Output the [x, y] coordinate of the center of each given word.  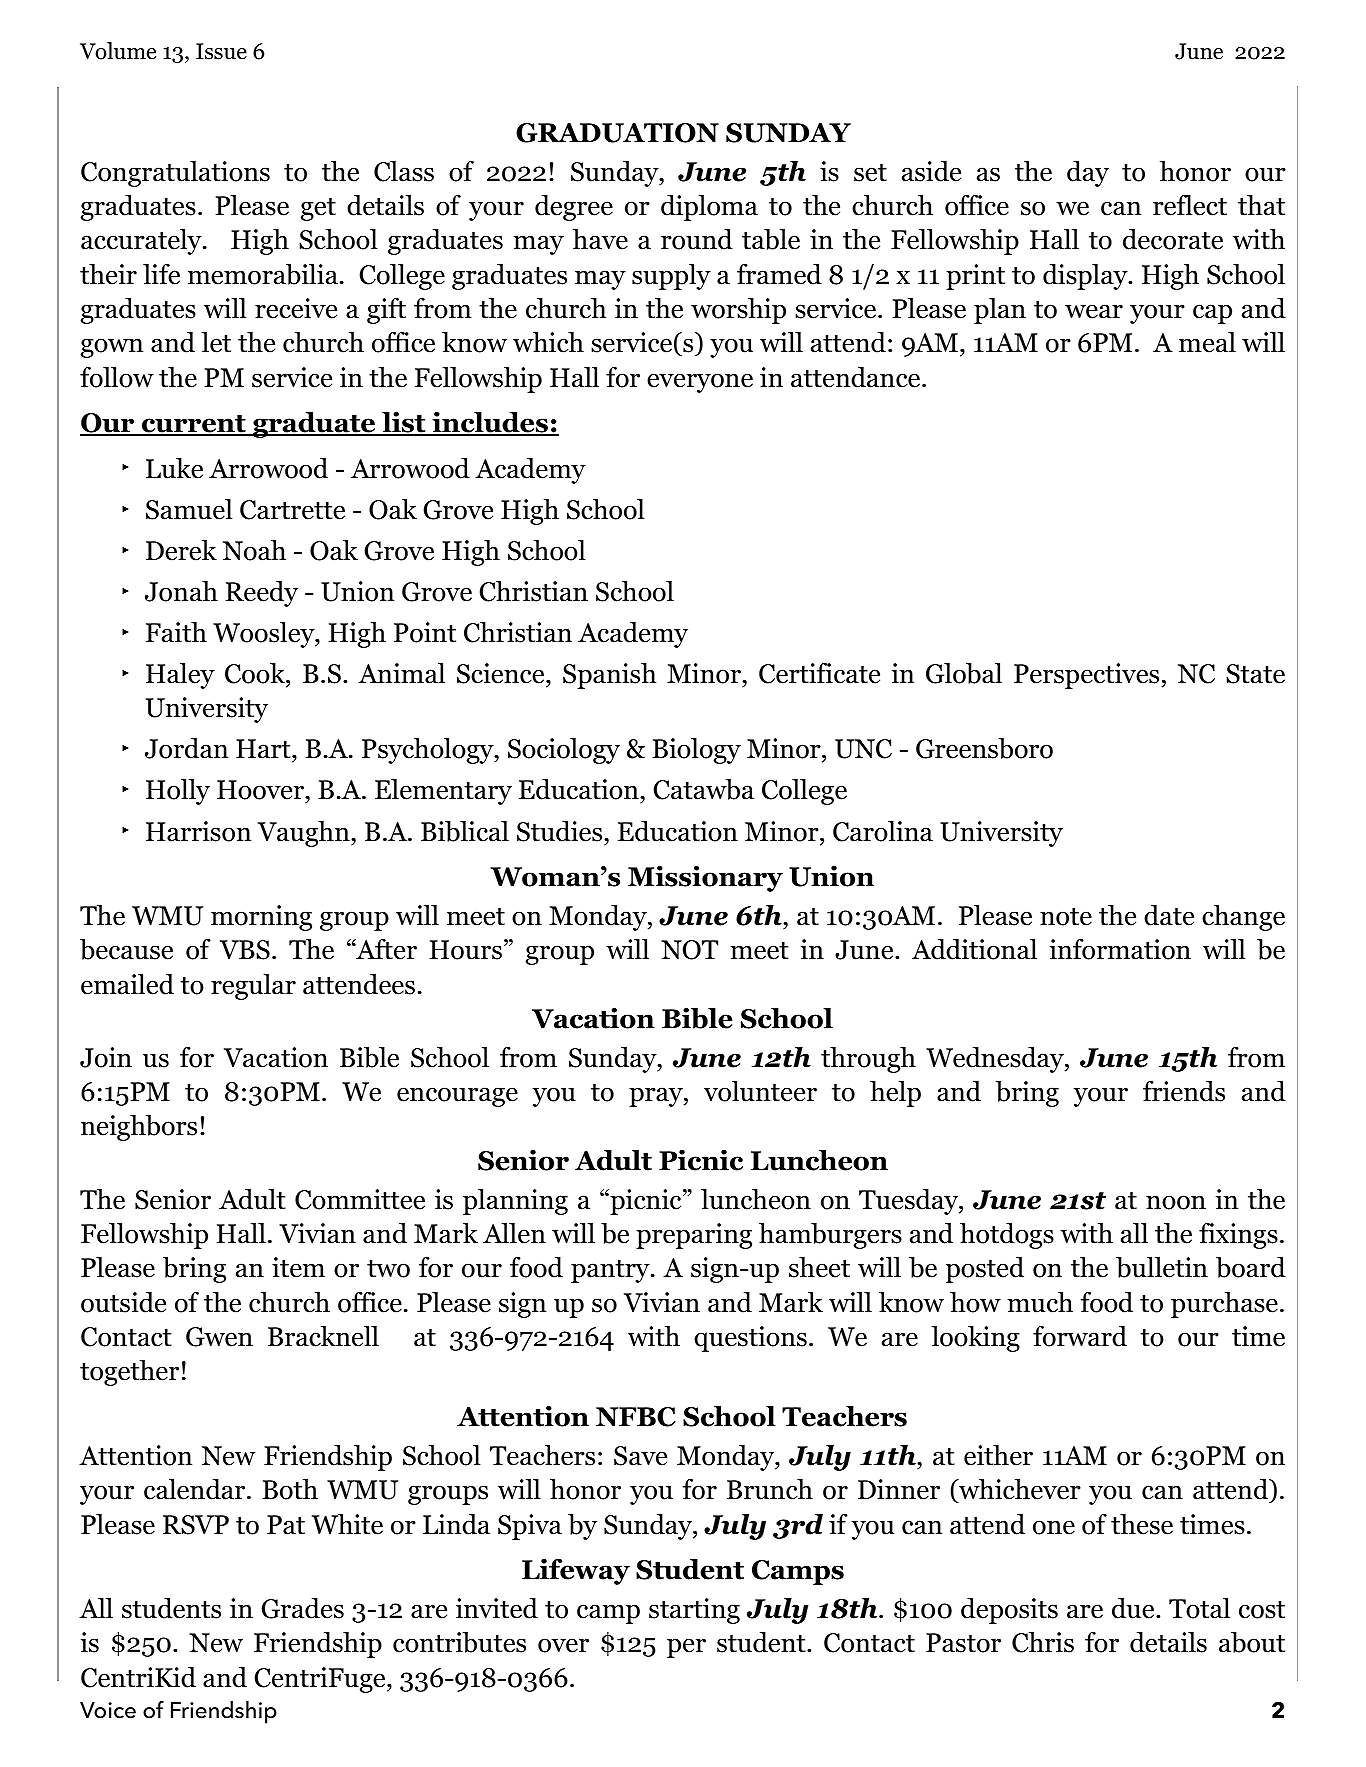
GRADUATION [617, 133]
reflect [1190, 205]
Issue [221, 51]
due [1134, 1608]
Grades [302, 1608]
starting [694, 1611]
